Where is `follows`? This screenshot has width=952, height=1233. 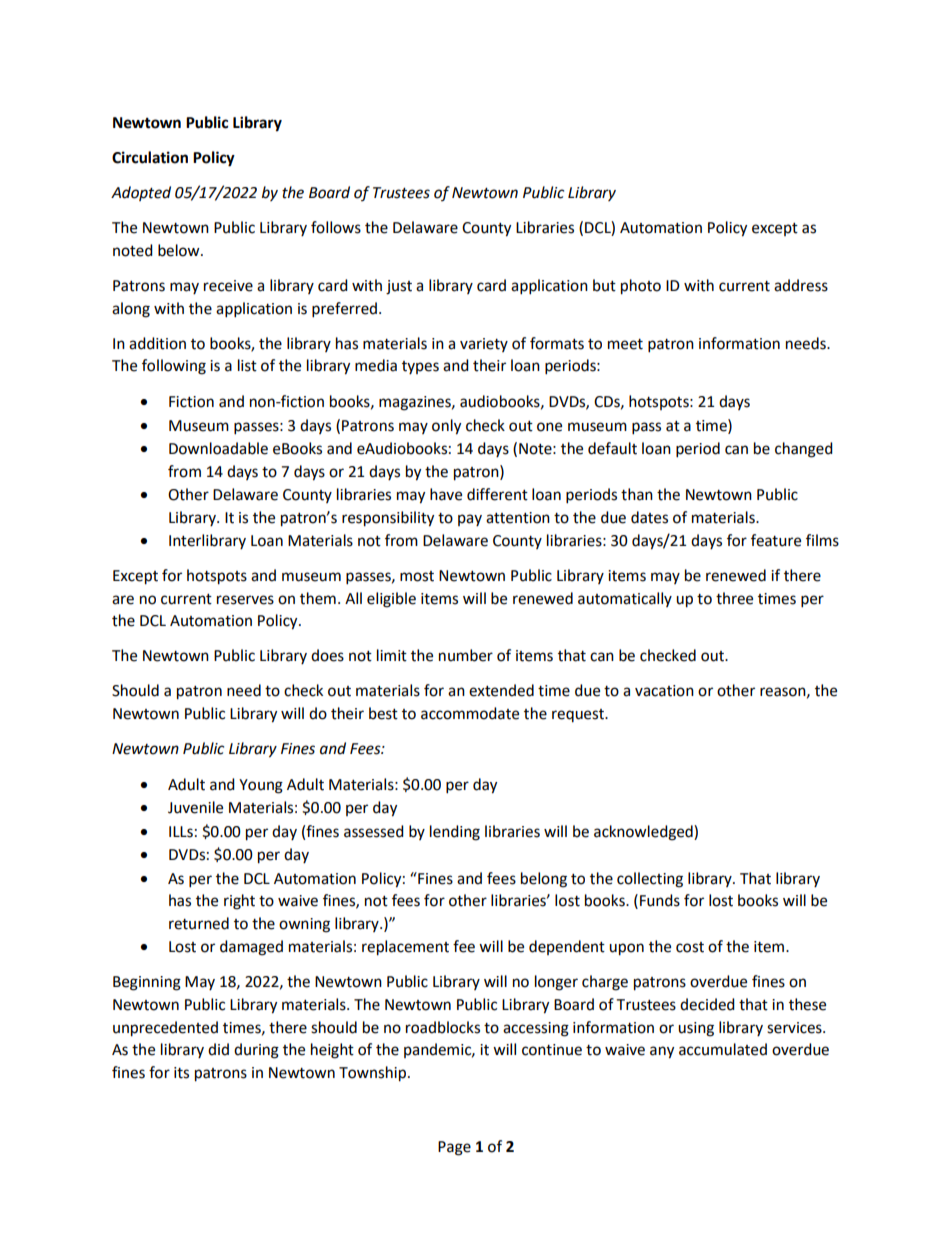 follows is located at coordinates (336, 227).
